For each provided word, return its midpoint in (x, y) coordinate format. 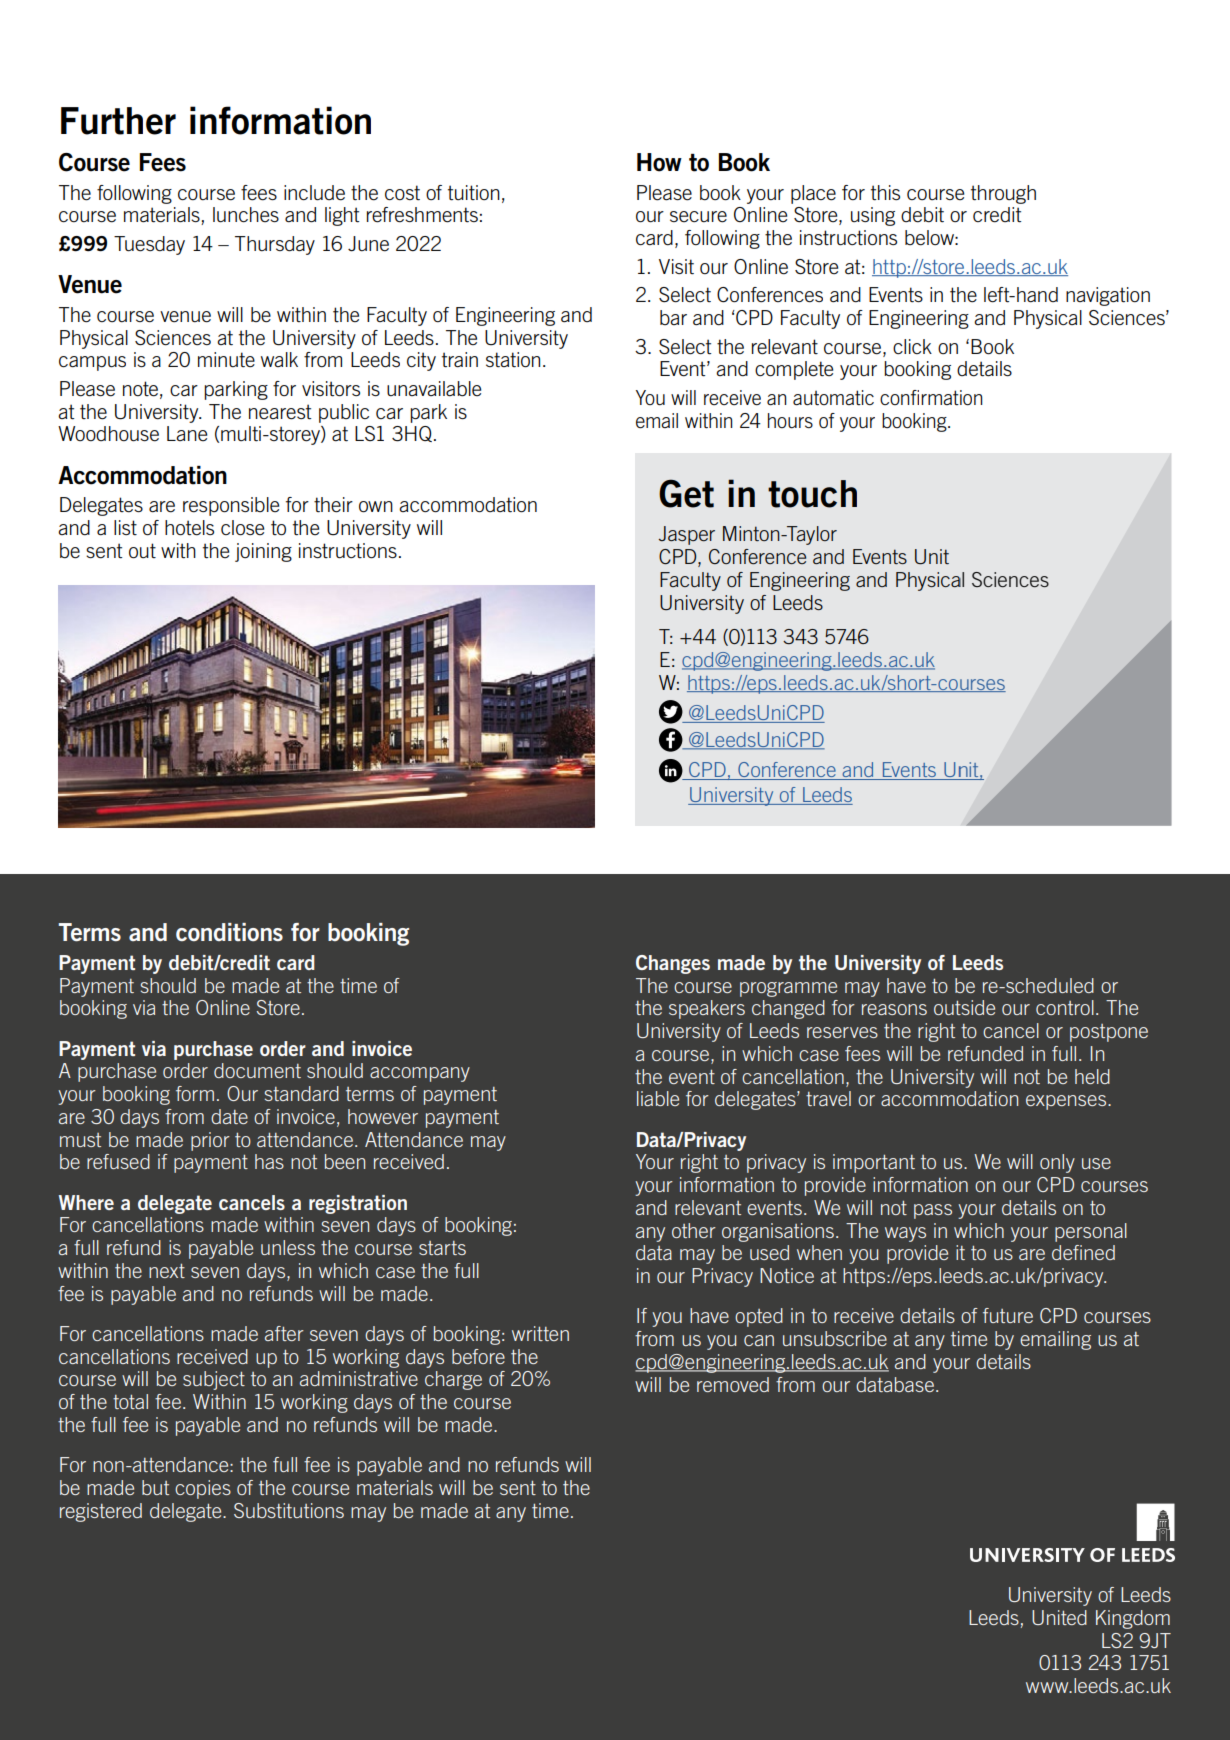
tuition (474, 193)
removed (733, 1384)
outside (964, 1007)
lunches (246, 215)
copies (203, 1489)
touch (812, 494)
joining (263, 552)
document (257, 1070)
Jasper (686, 535)
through (1003, 194)
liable (658, 1098)
